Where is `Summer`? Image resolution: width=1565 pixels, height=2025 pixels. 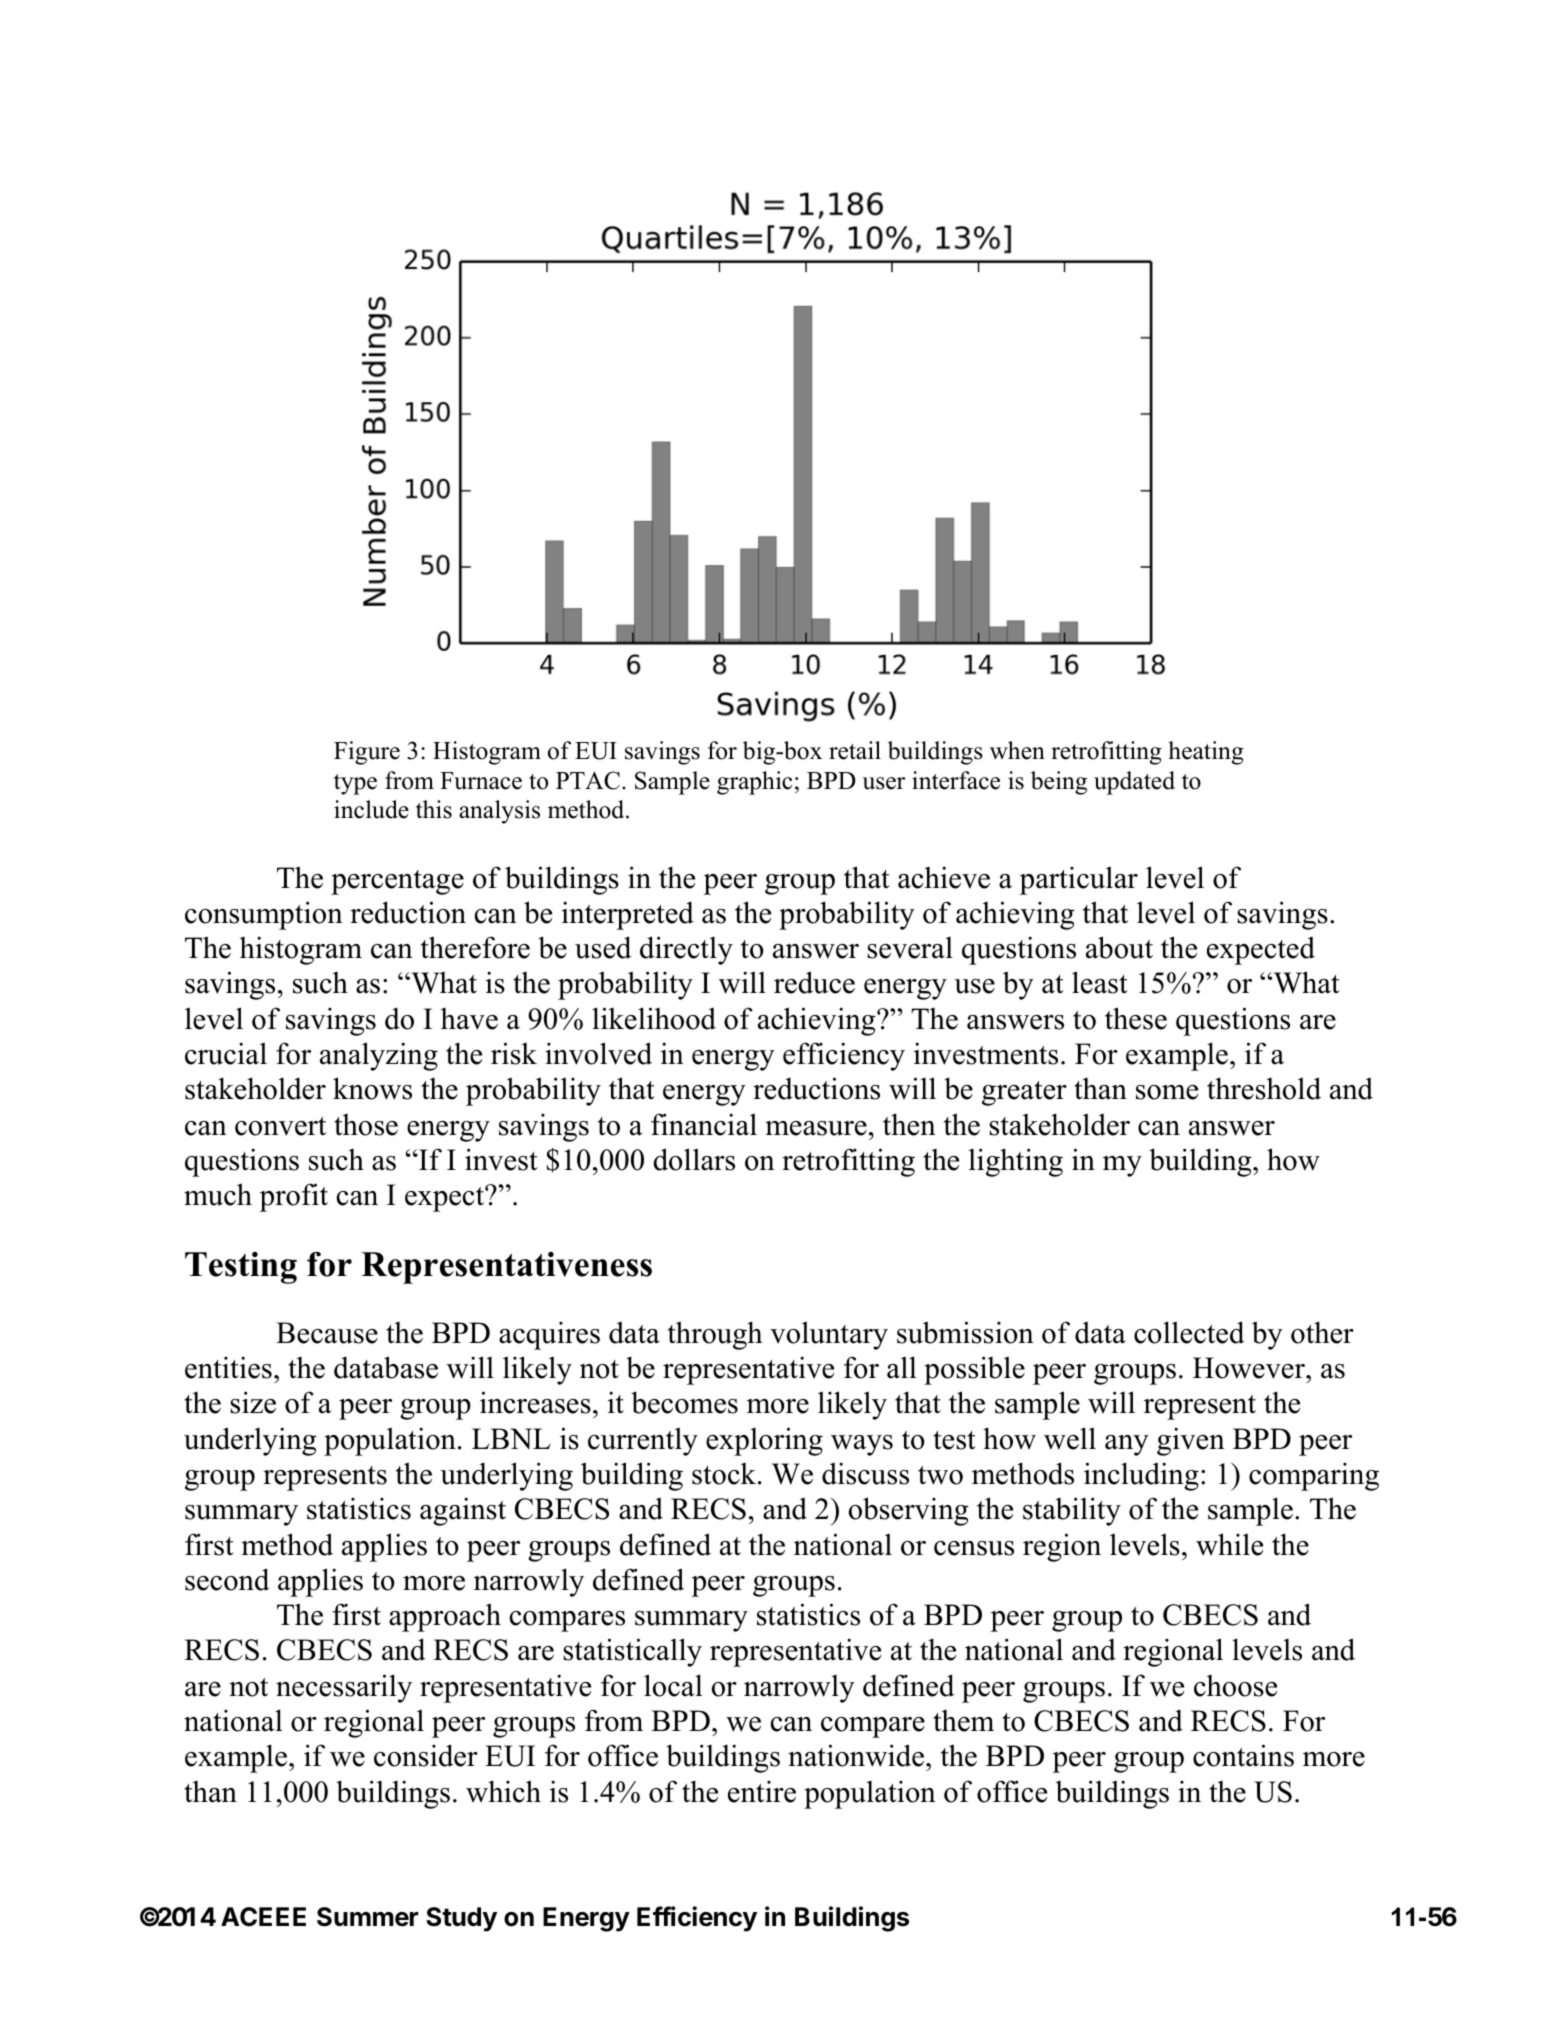 Summer is located at coordinates (368, 1917).
